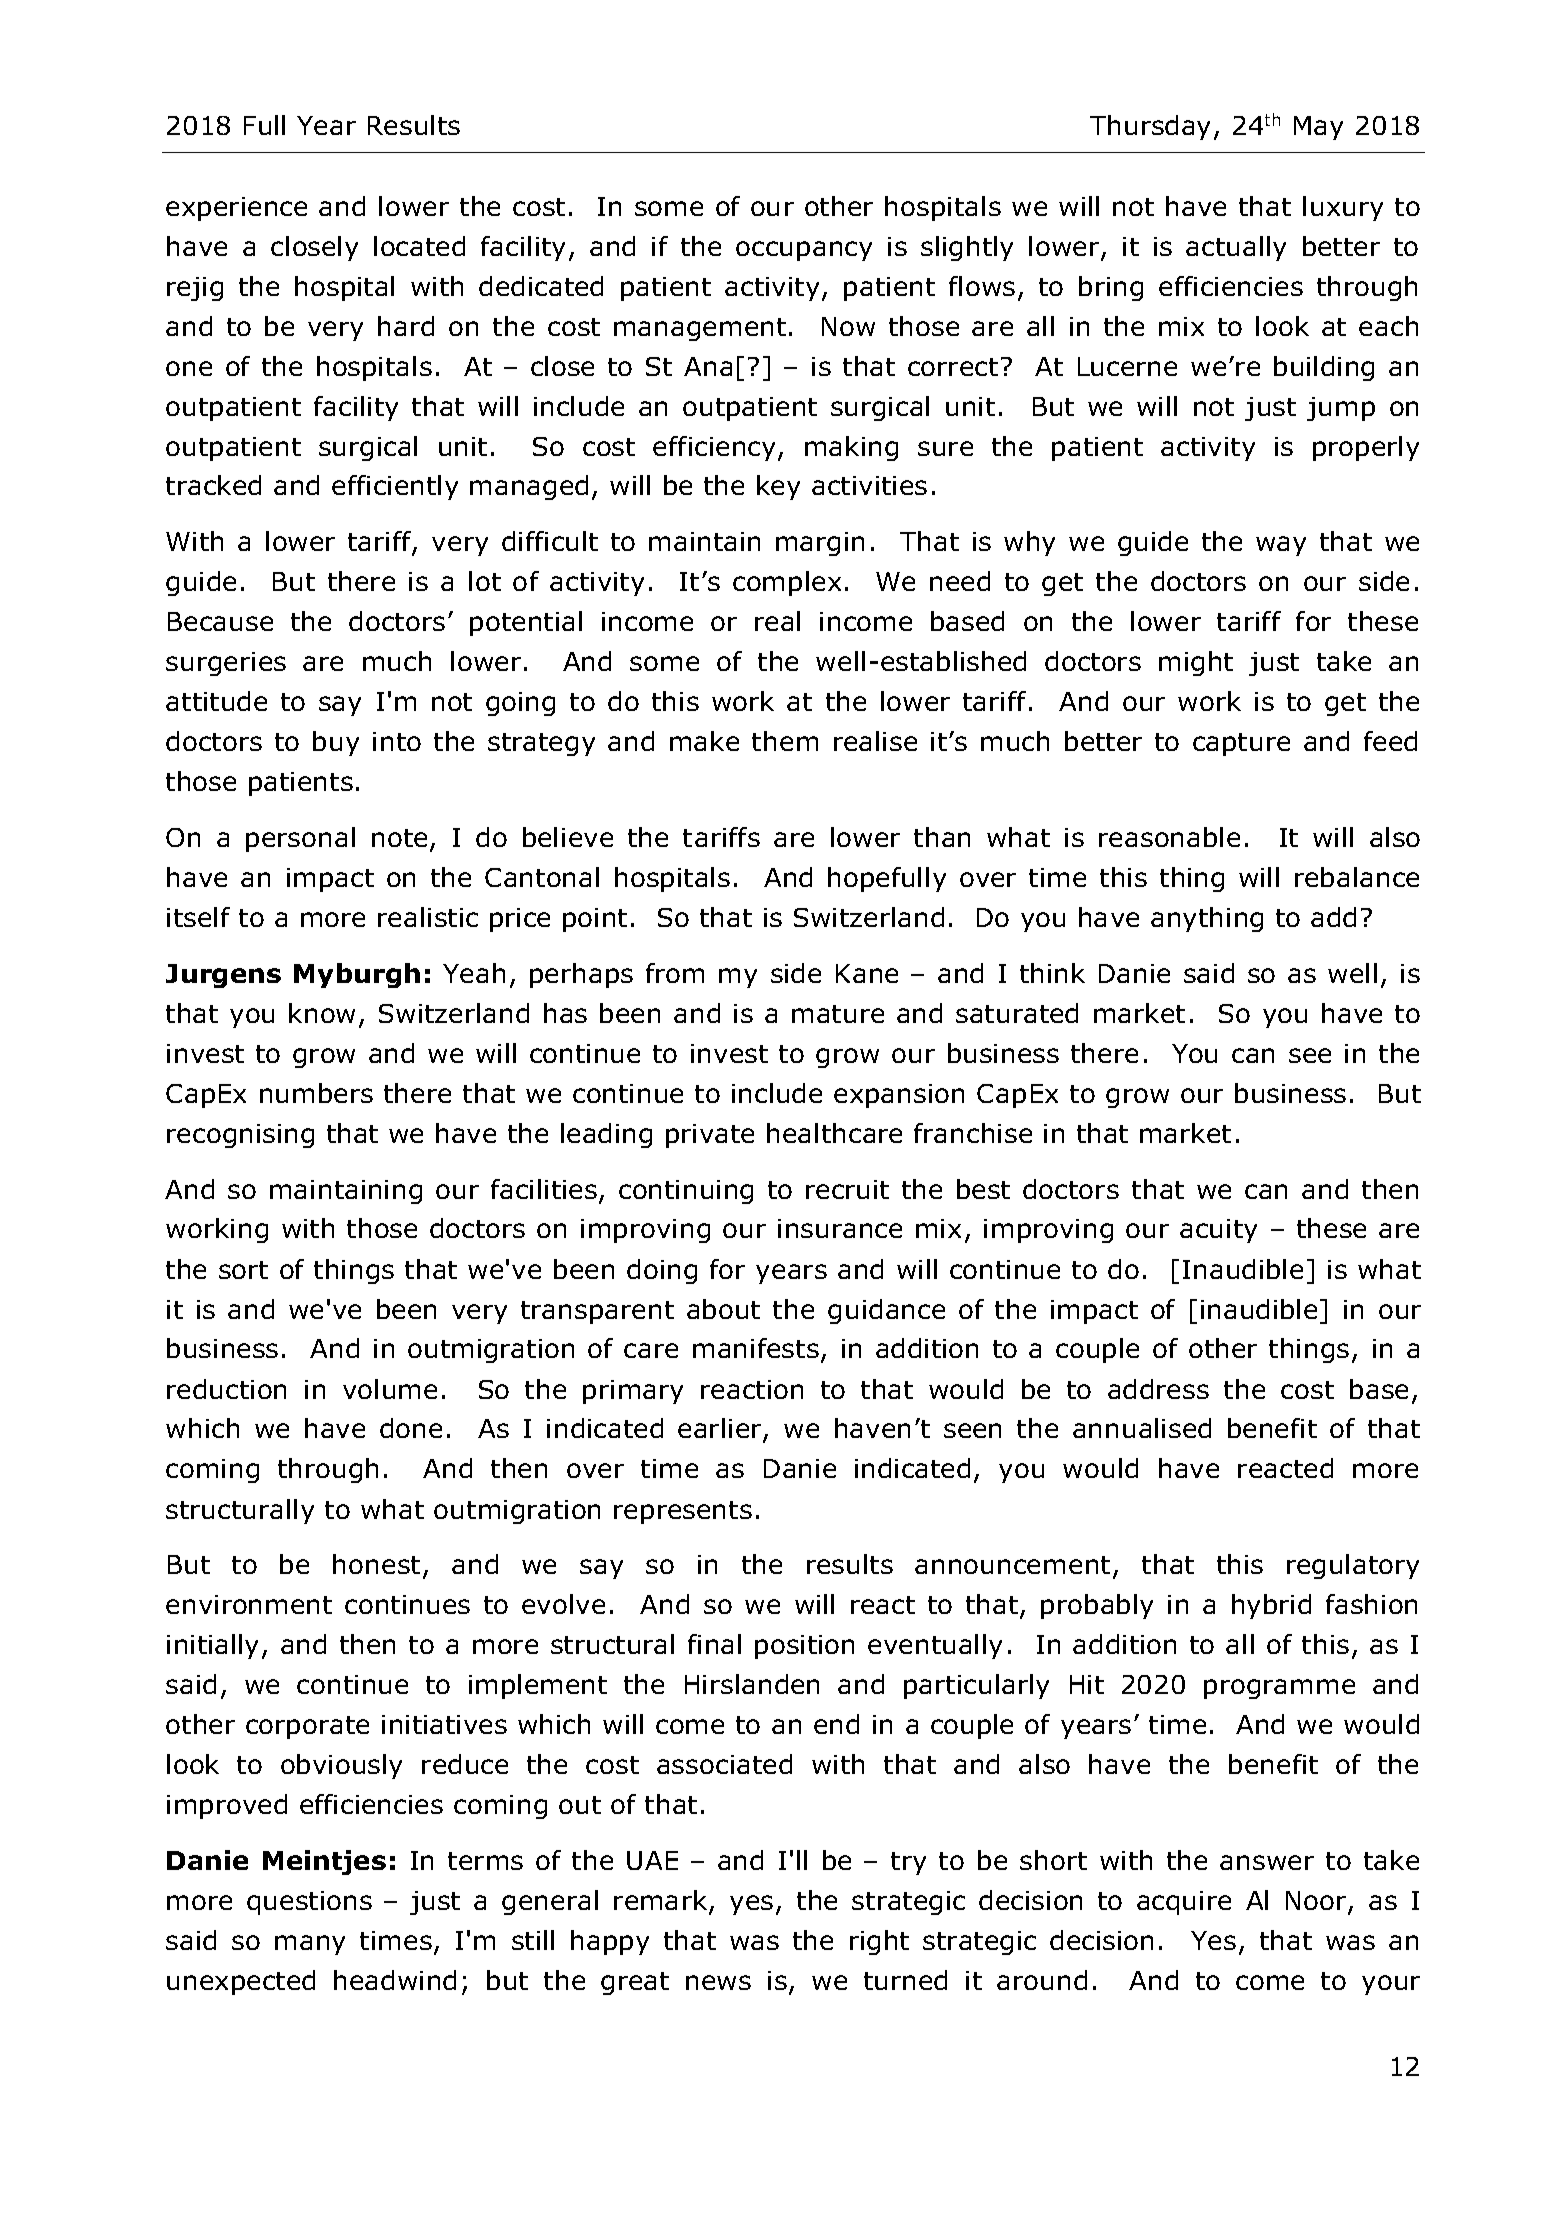 This screenshot has width=1567, height=2216. I want to click on actually, so click(1236, 248).
